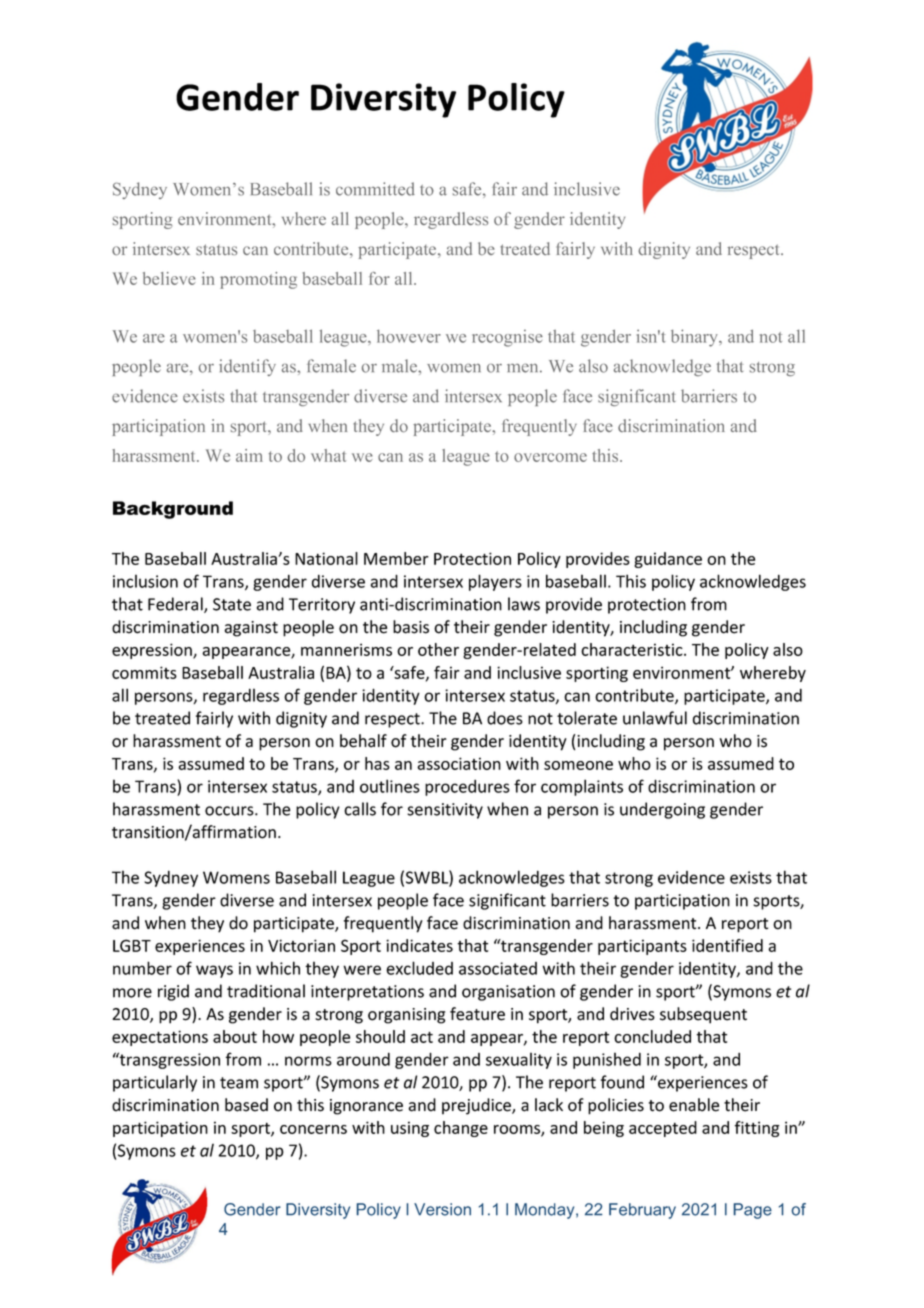  I want to click on based, so click(246, 1105).
